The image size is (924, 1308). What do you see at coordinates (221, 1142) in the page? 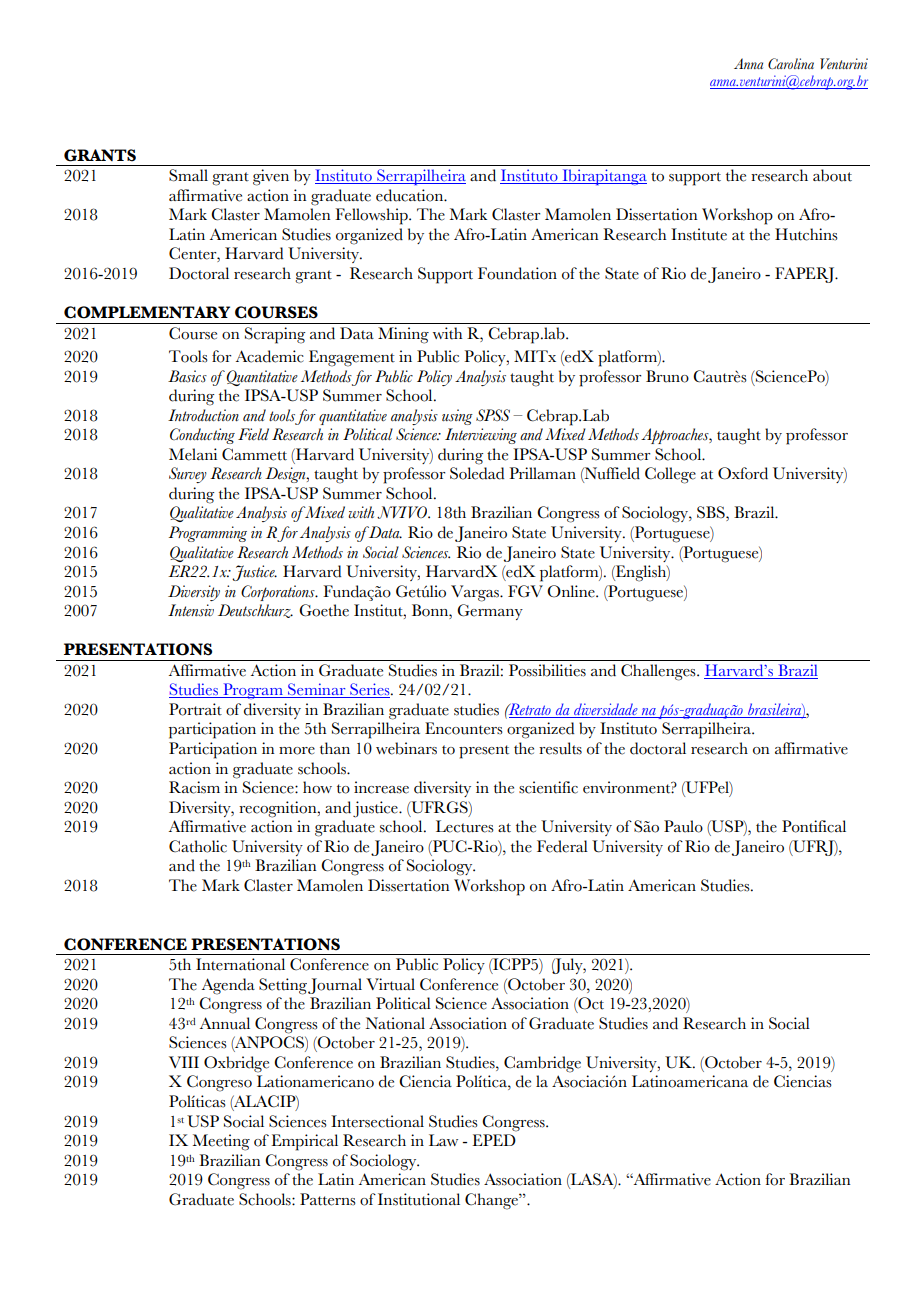
I see `Meeting` at bounding box center [221, 1142].
